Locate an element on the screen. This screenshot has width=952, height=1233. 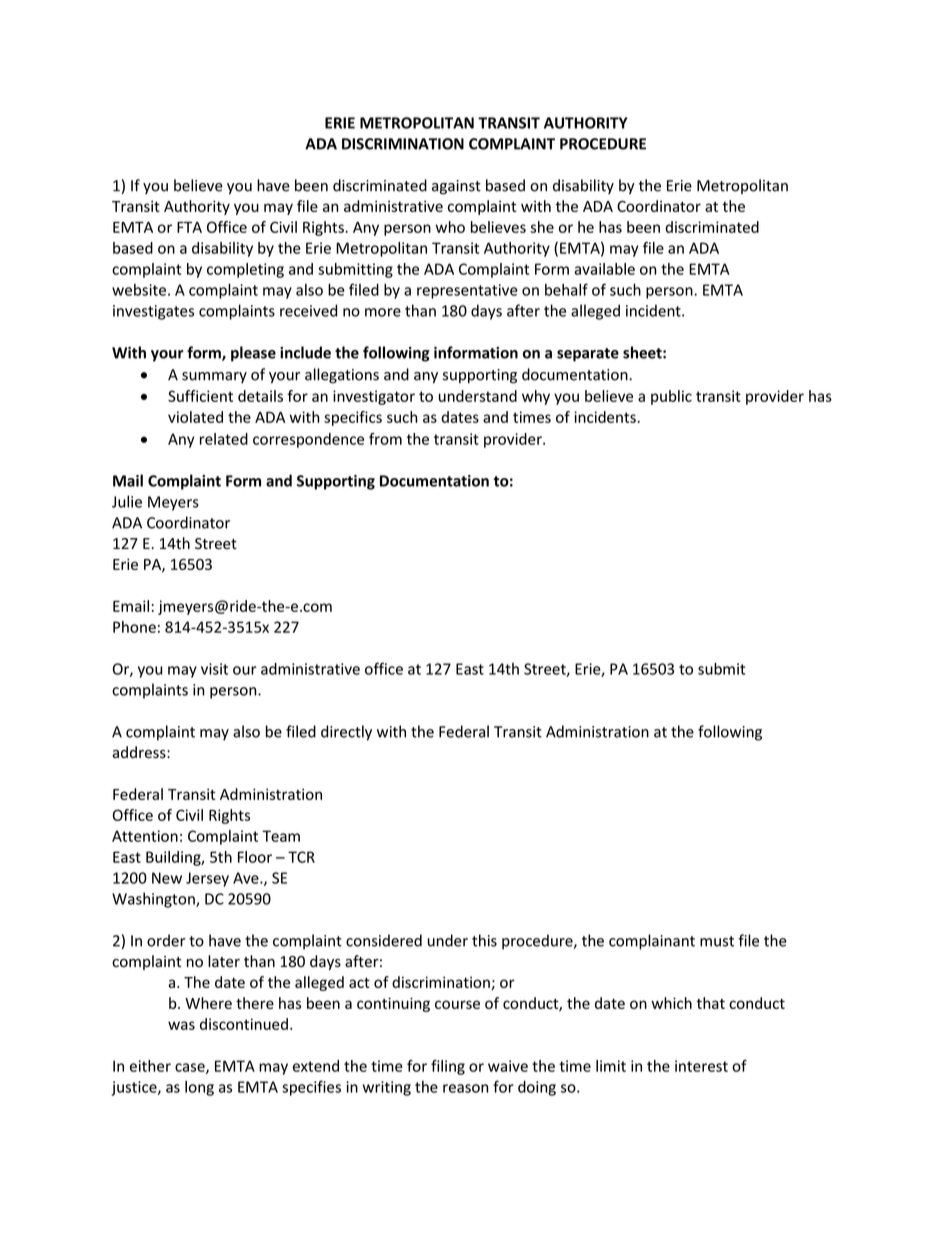
why is located at coordinates (536, 397).
